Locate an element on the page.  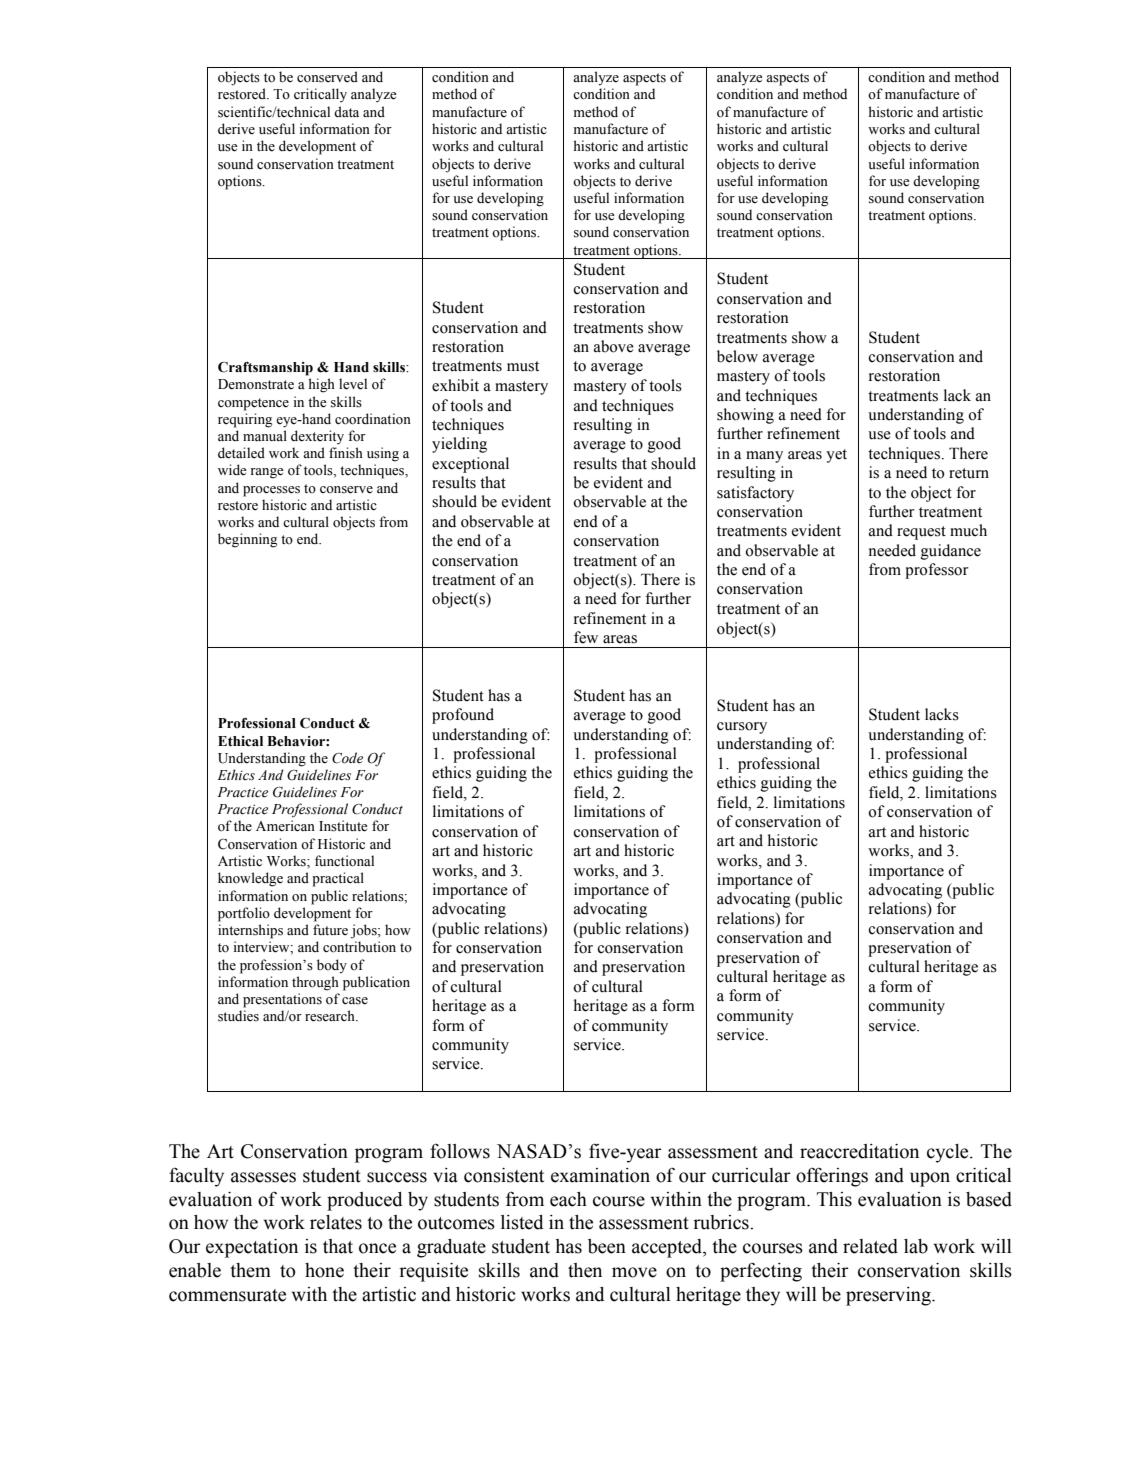
lab is located at coordinates (916, 1246).
